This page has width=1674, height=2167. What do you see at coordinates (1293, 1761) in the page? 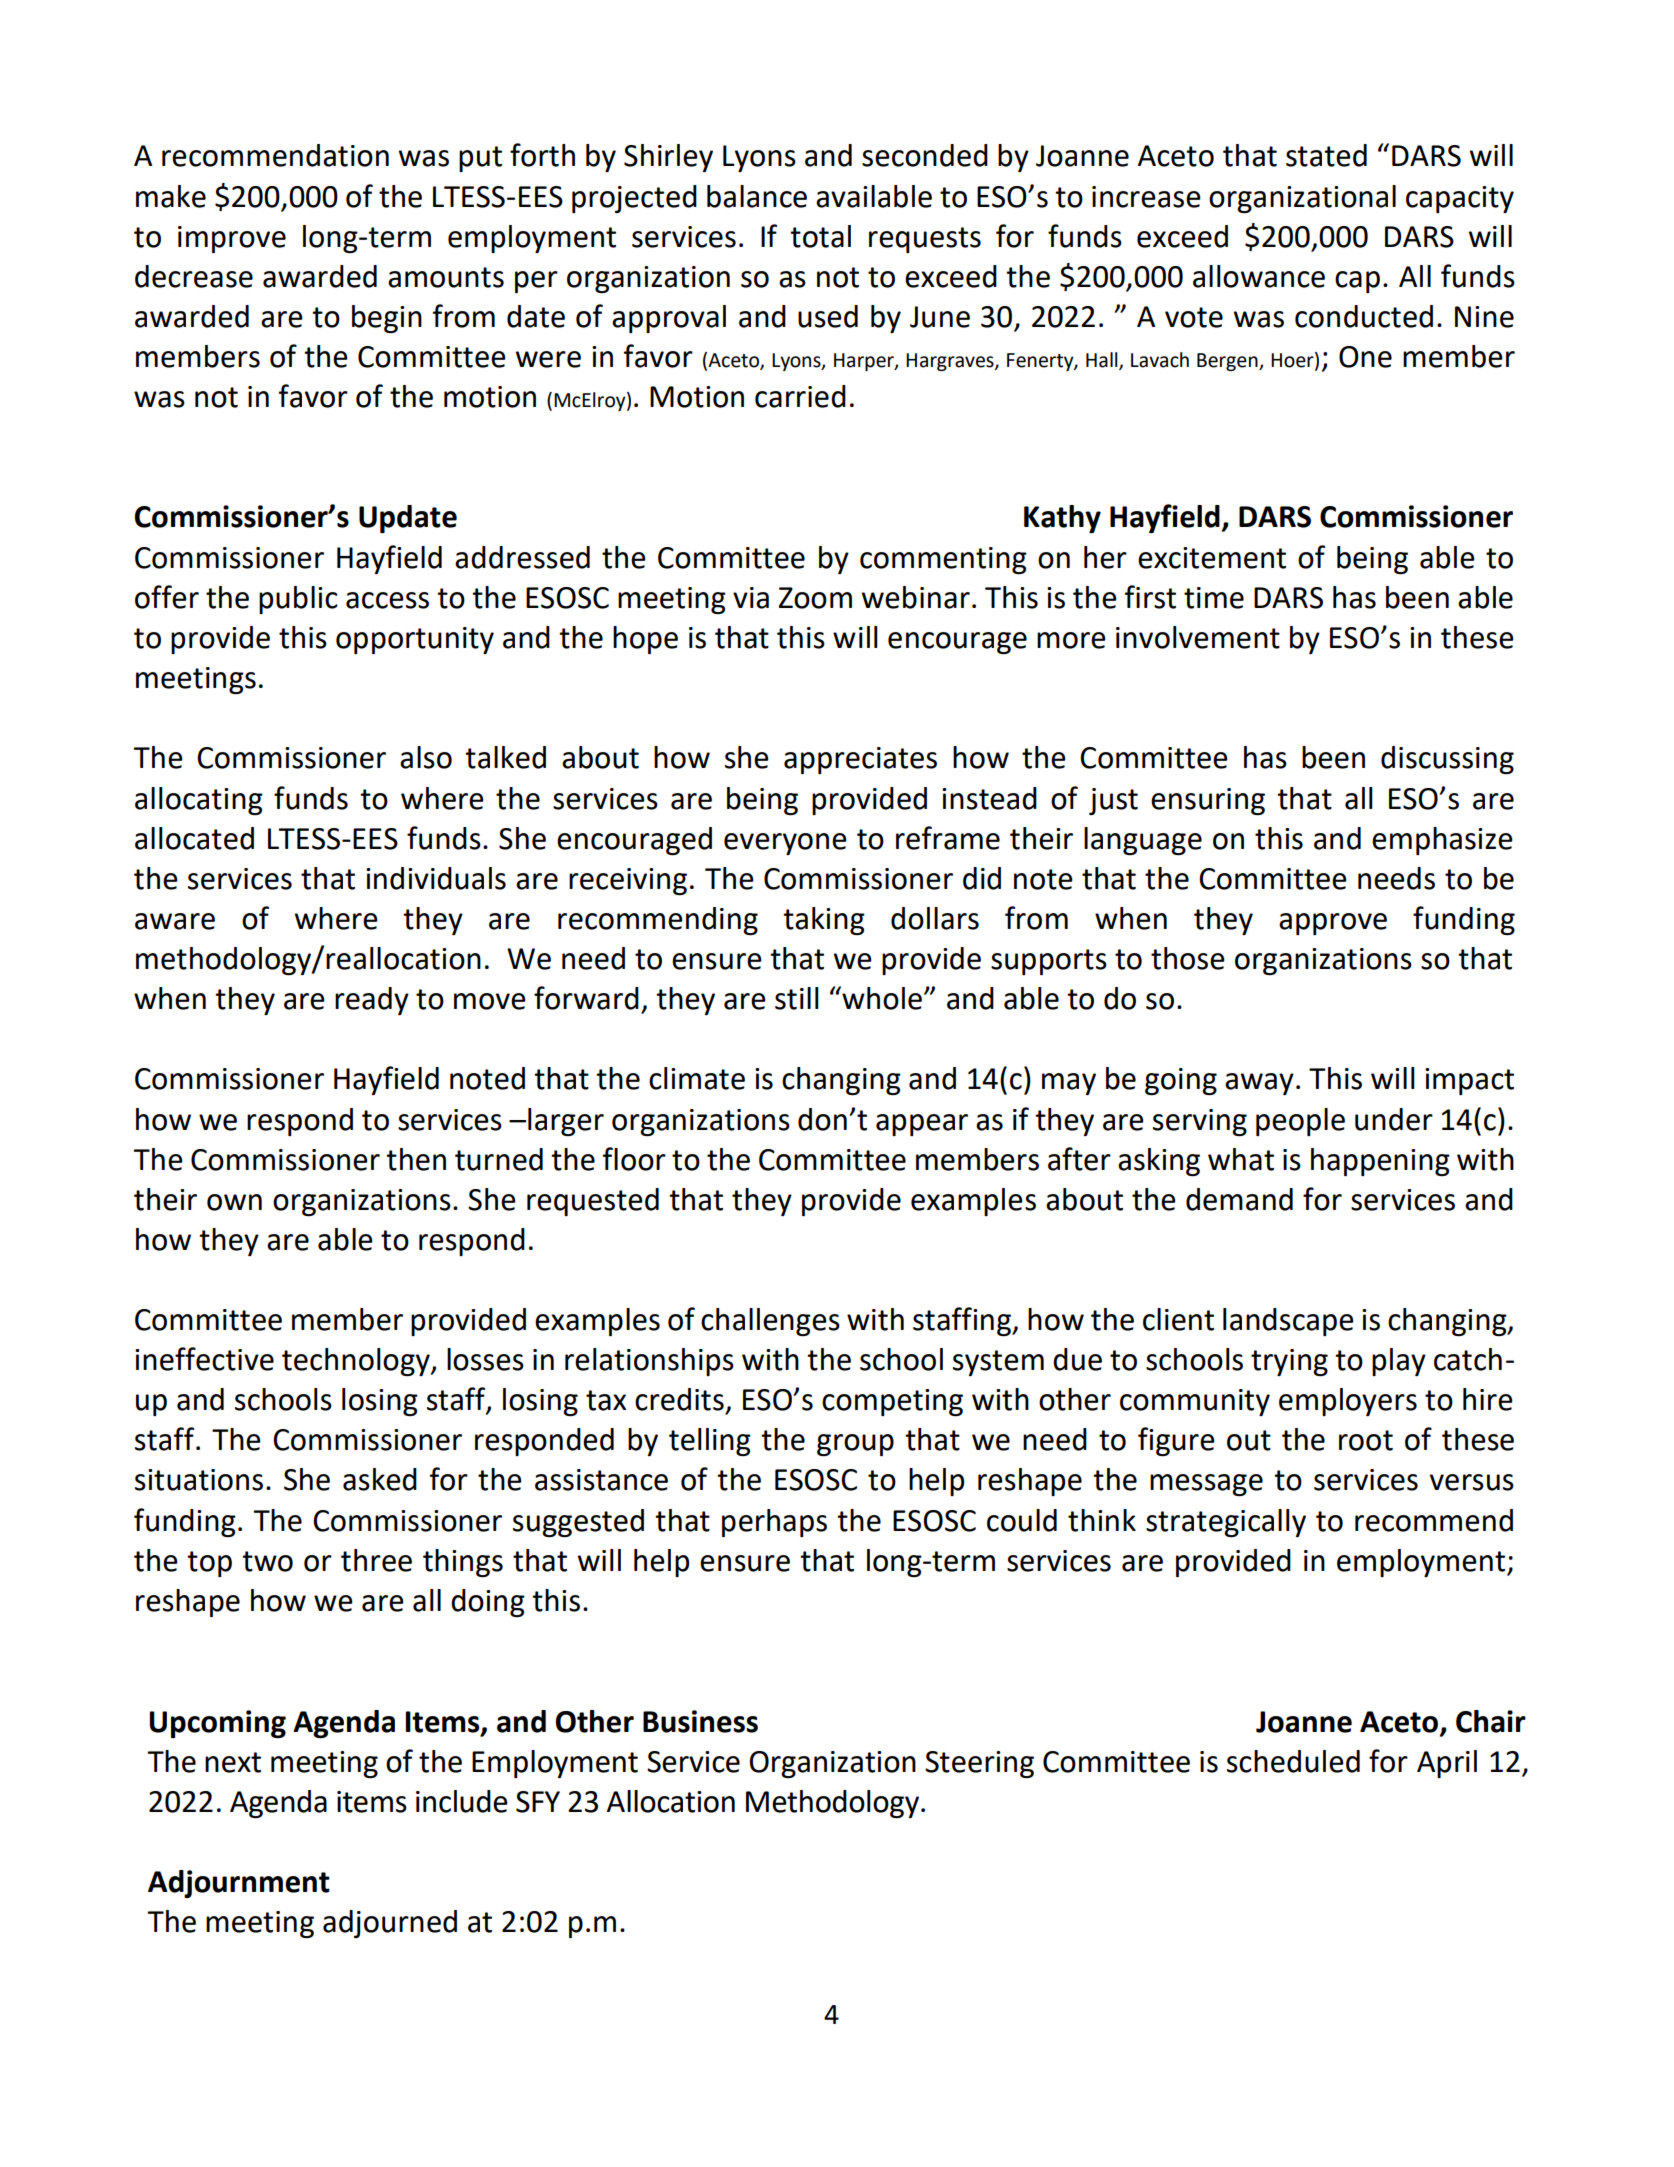
I see `scheduled` at bounding box center [1293, 1761].
